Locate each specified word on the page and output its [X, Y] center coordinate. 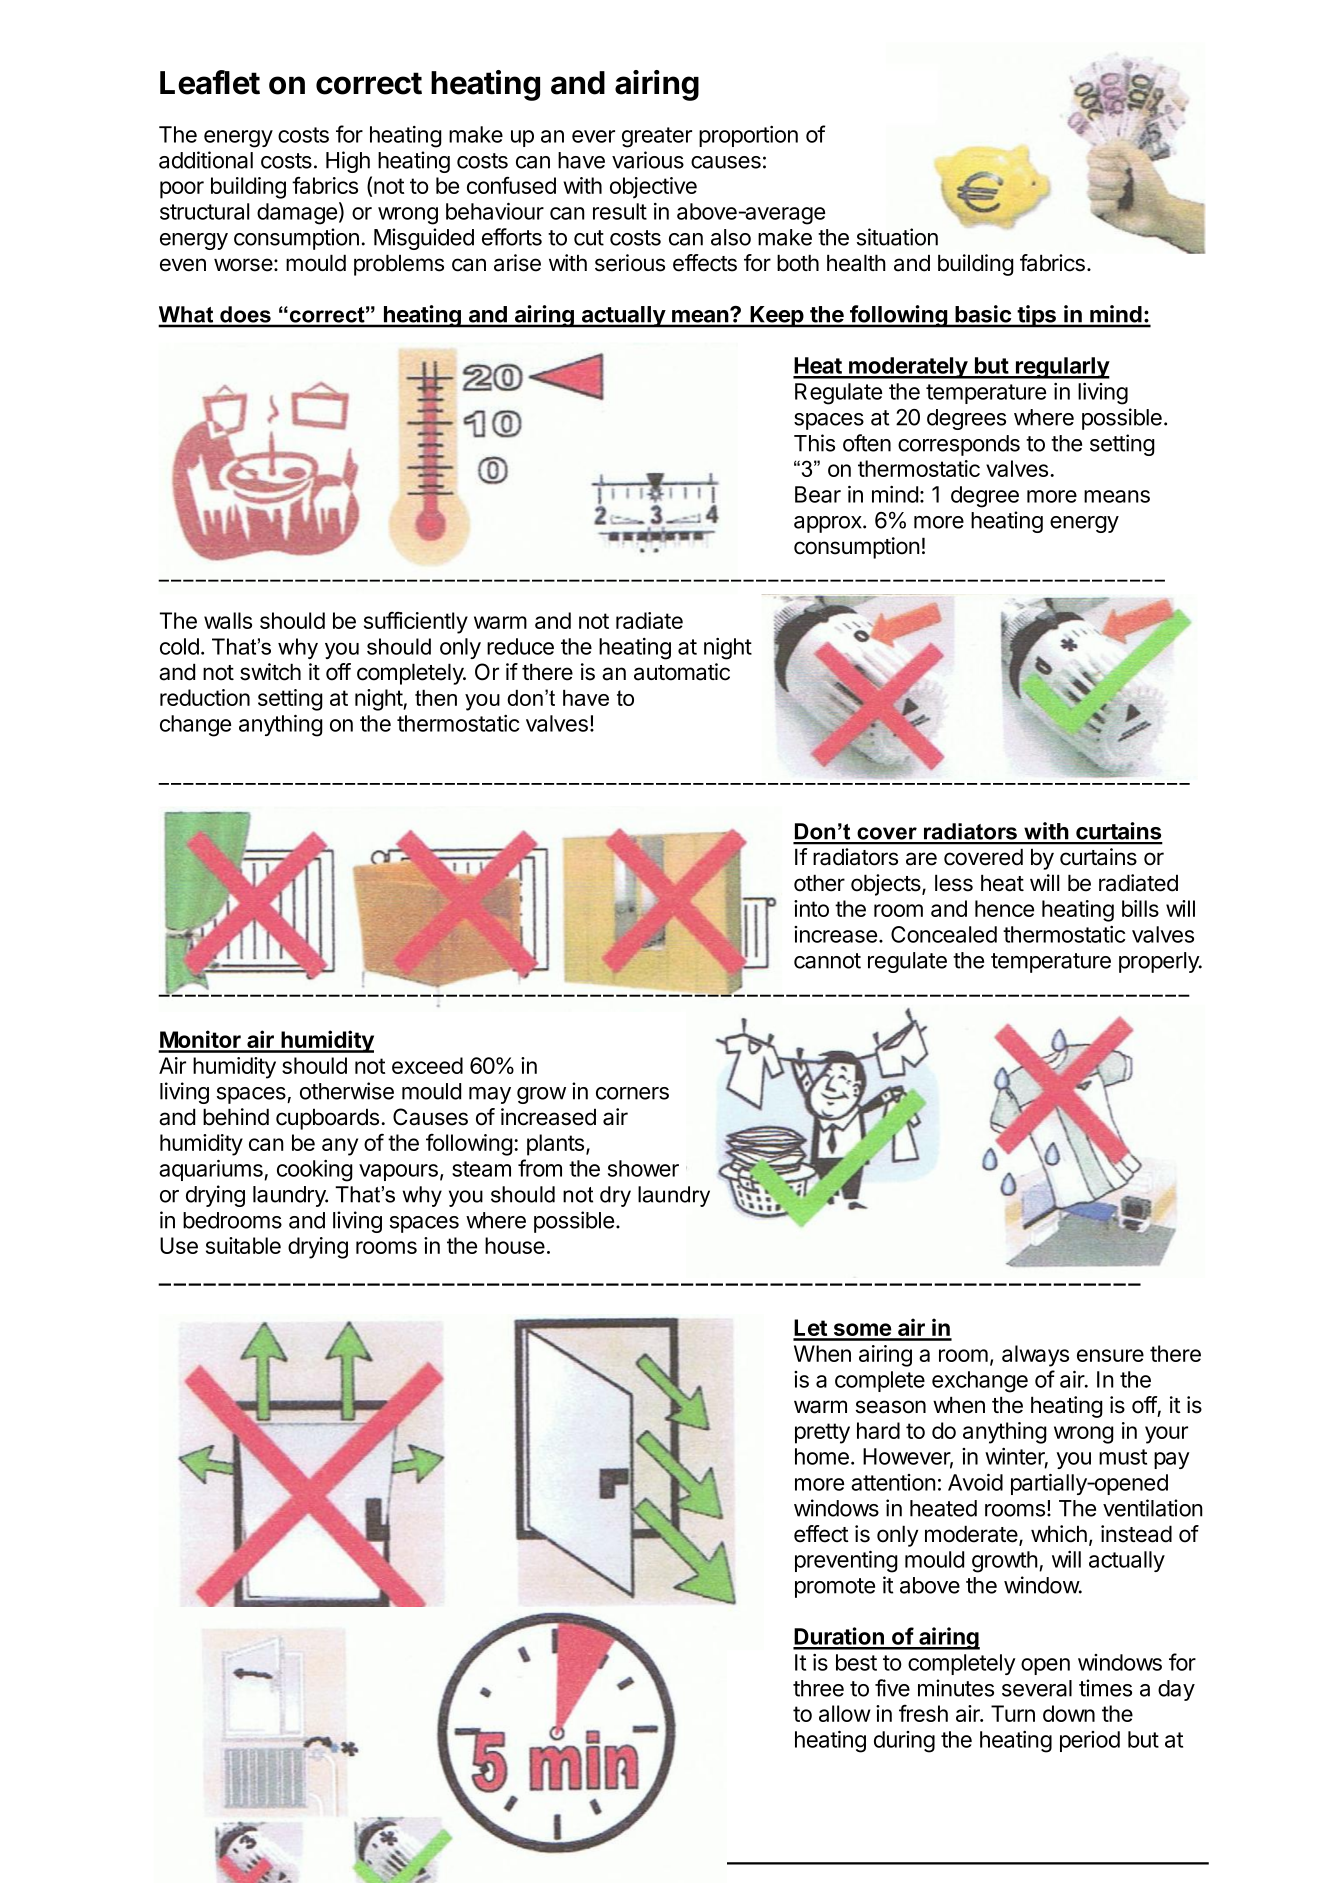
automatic [682, 672]
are [921, 859]
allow [845, 1713]
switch [270, 672]
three [818, 1688]
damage [297, 214]
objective [653, 188]
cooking [315, 1171]
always [1035, 1356]
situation [897, 237]
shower [643, 1168]
